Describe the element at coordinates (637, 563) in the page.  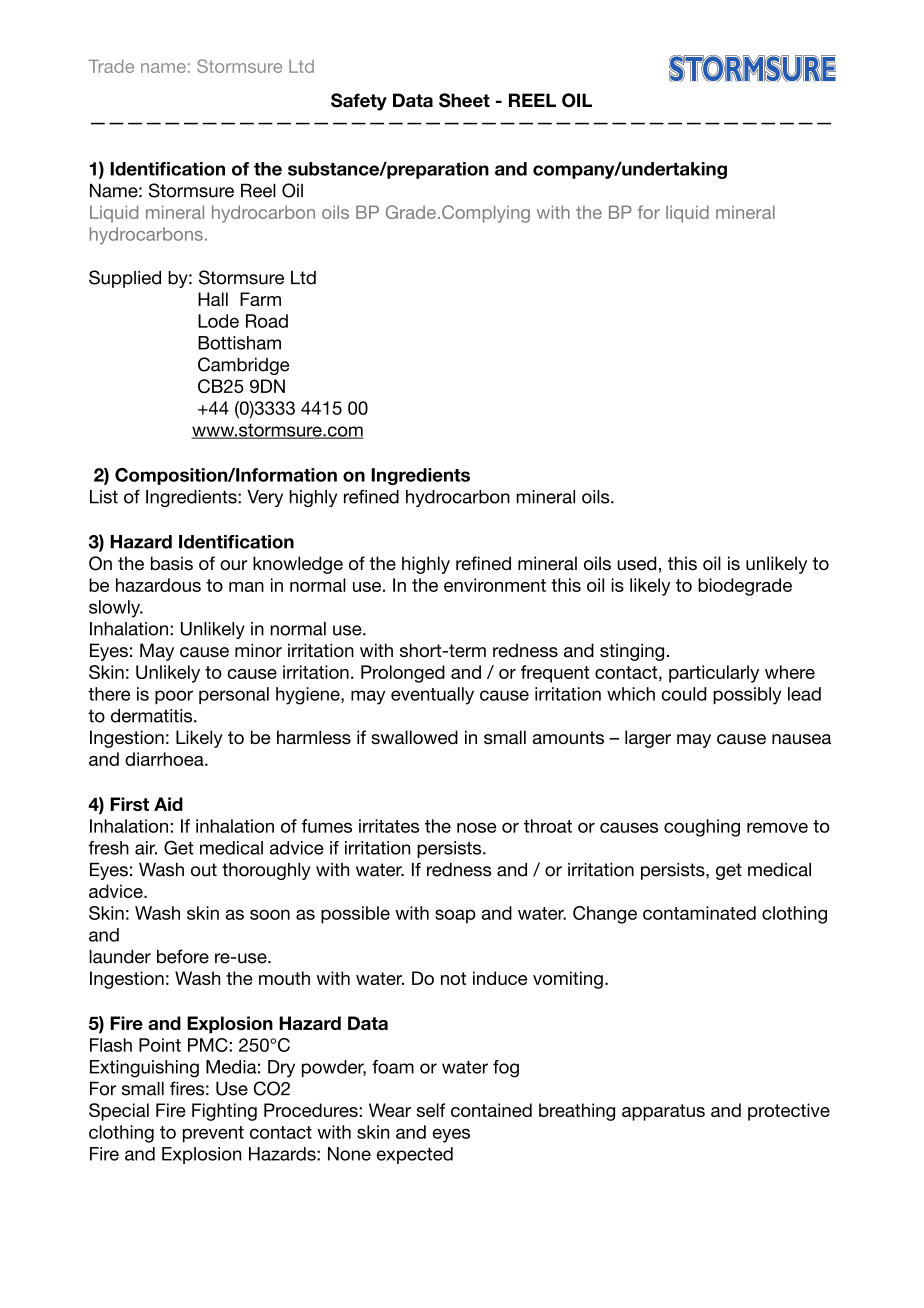
I see `used` at that location.
